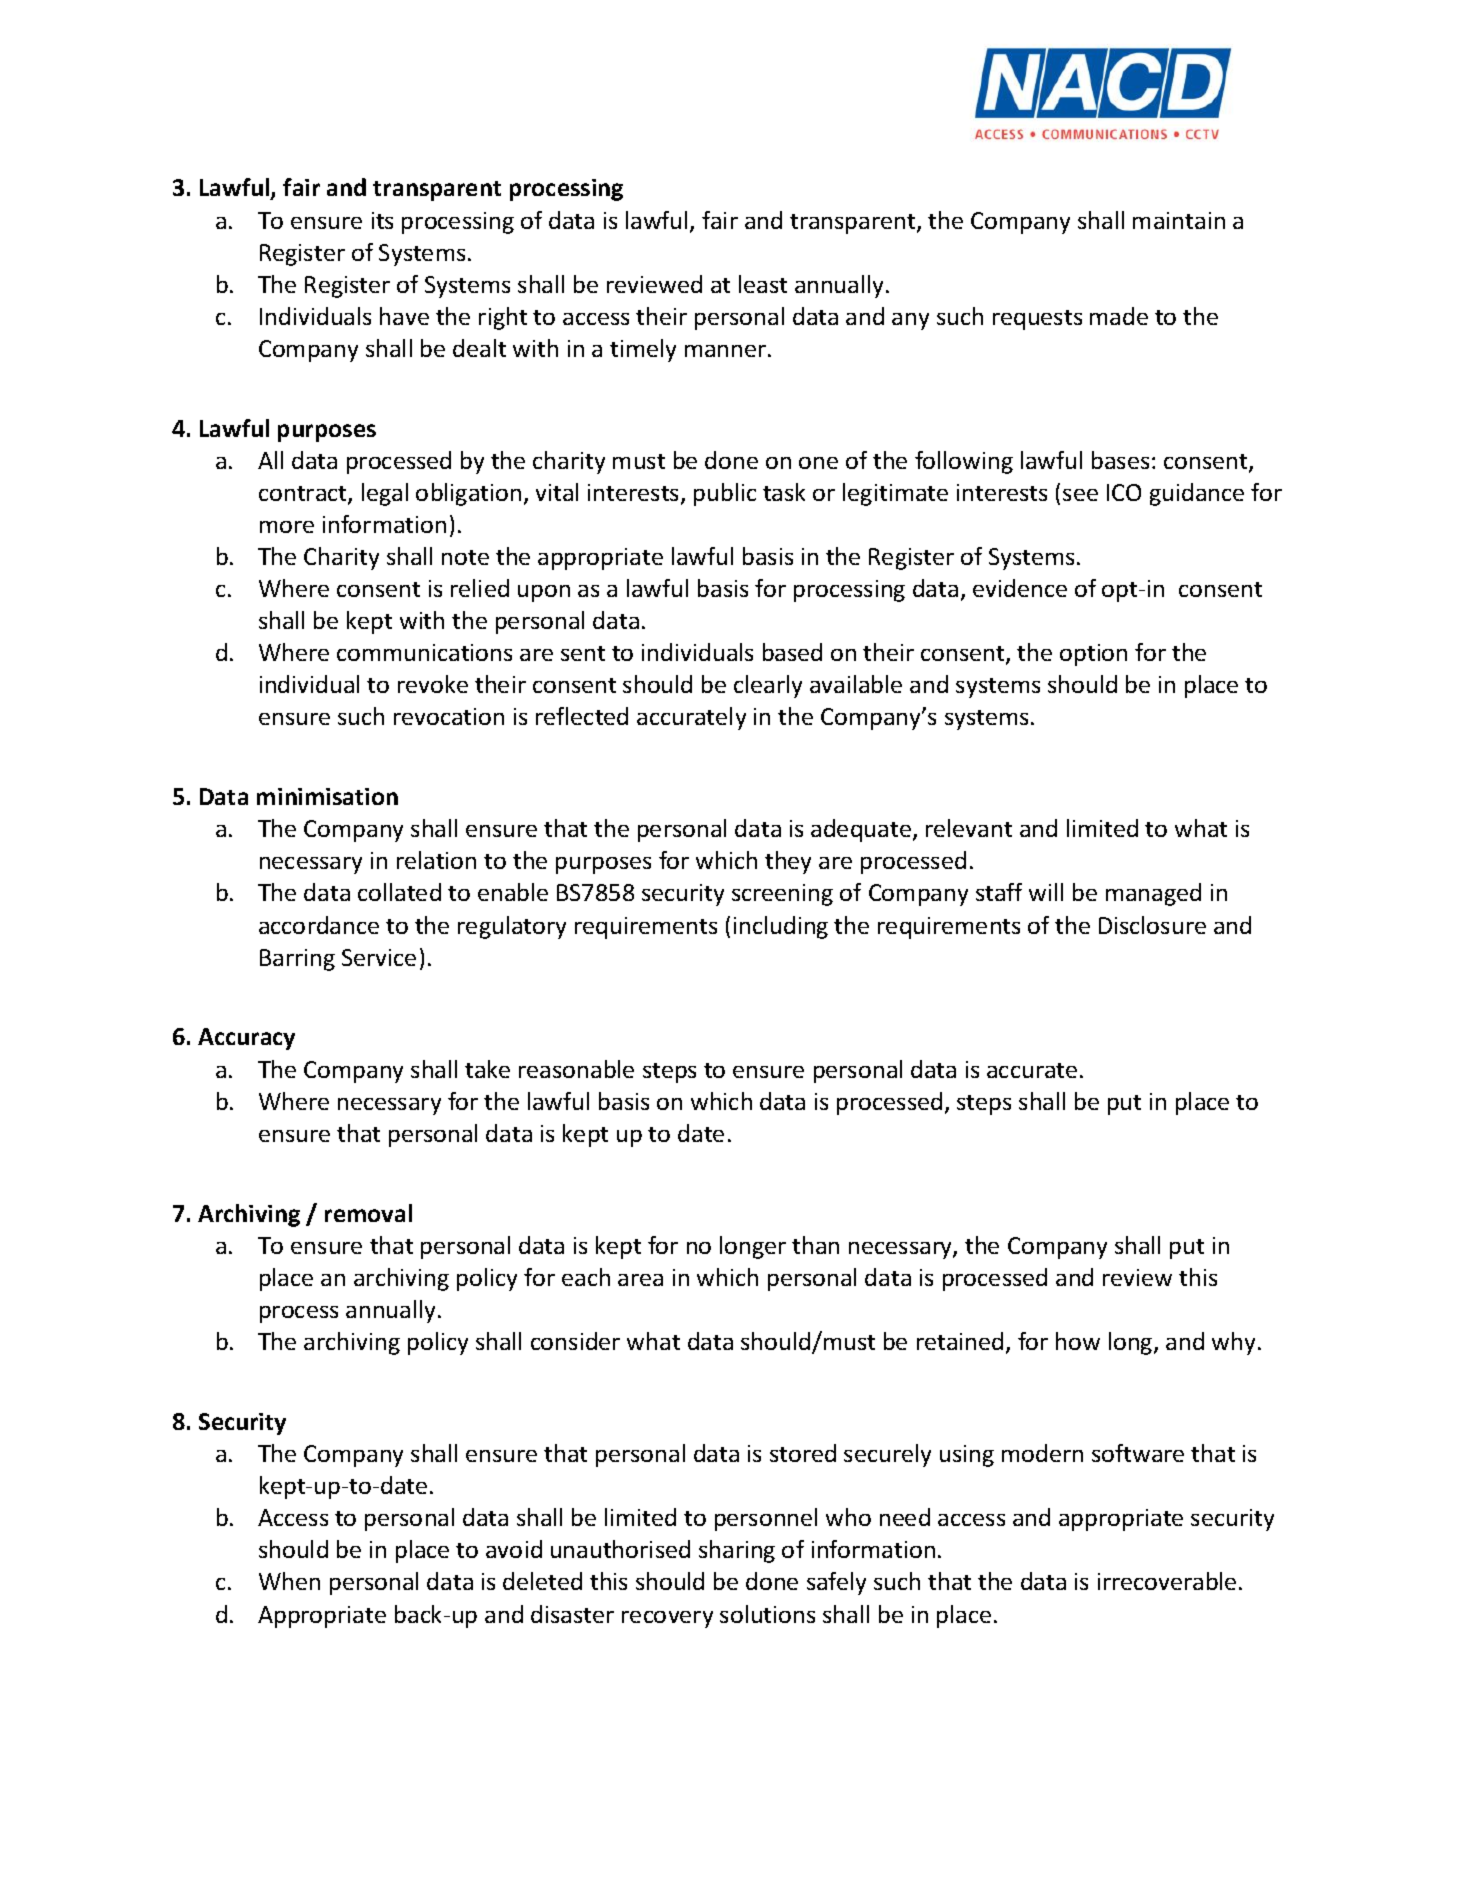  What do you see at coordinates (1119, 316) in the screenshot?
I see `made` at bounding box center [1119, 316].
